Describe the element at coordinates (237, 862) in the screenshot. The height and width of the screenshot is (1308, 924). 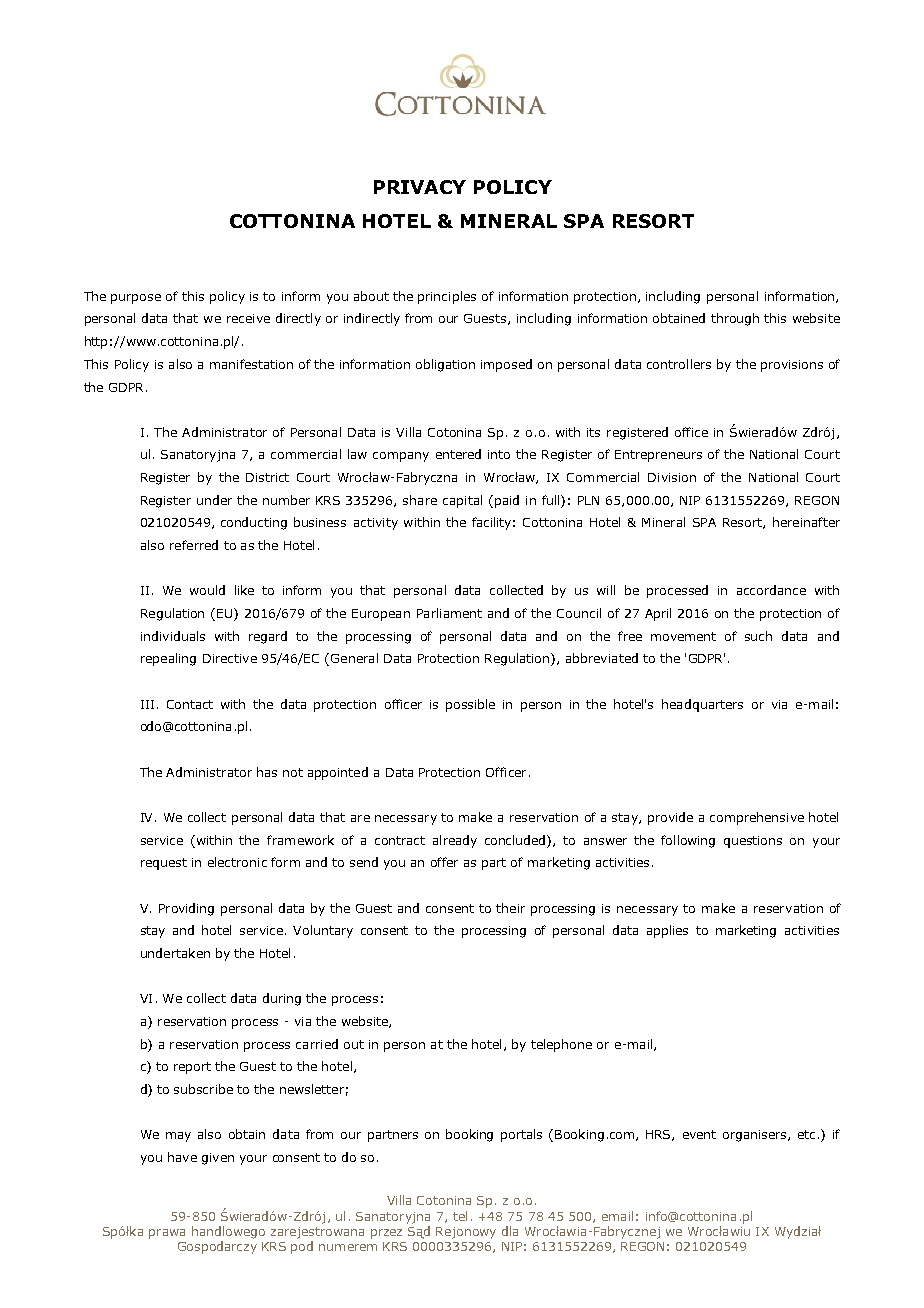
I see `electronic` at that location.
